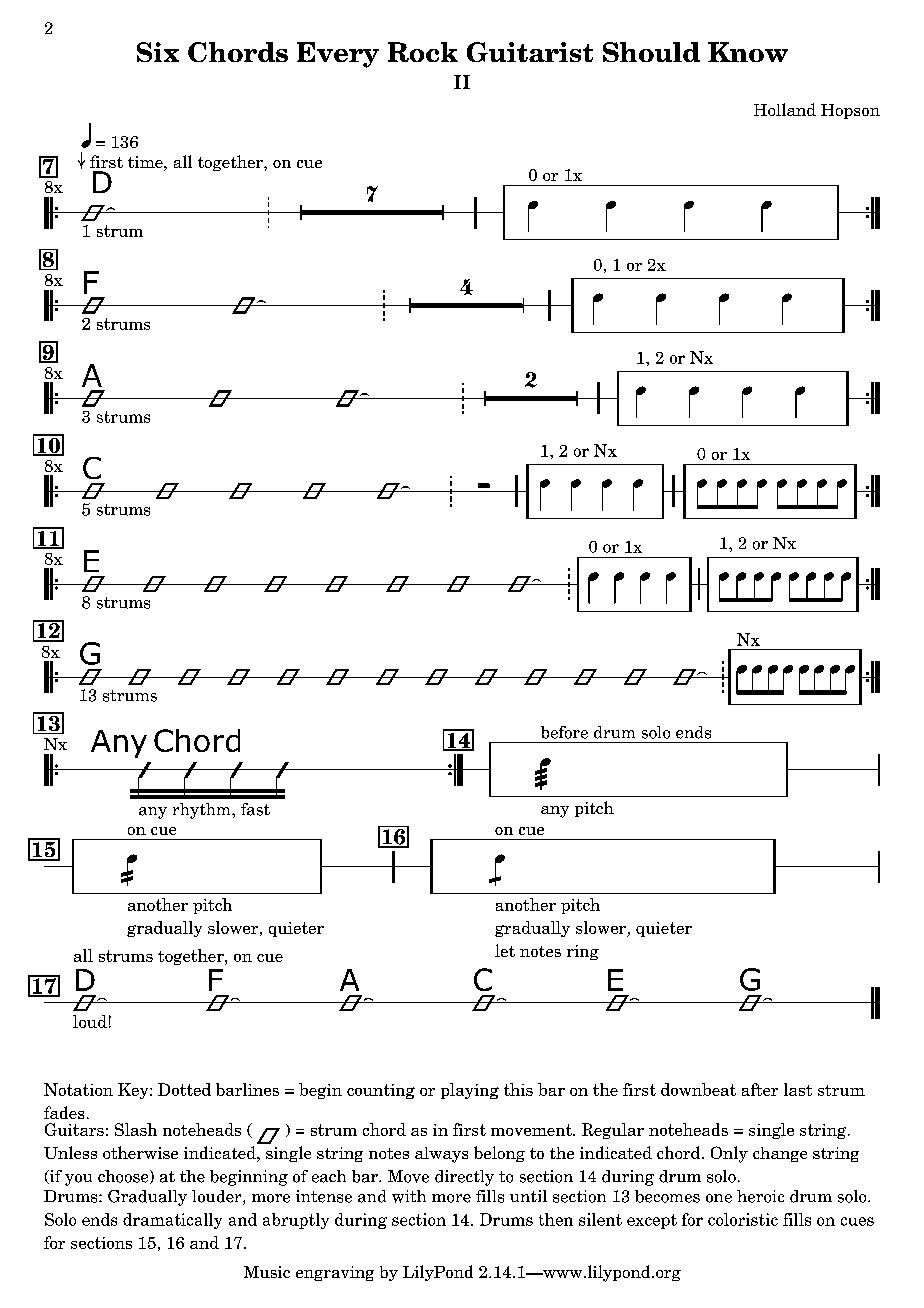 This screenshot has width=924, height=1308. Describe the element at coordinates (760, 1089) in the screenshot. I see `after` at that location.
